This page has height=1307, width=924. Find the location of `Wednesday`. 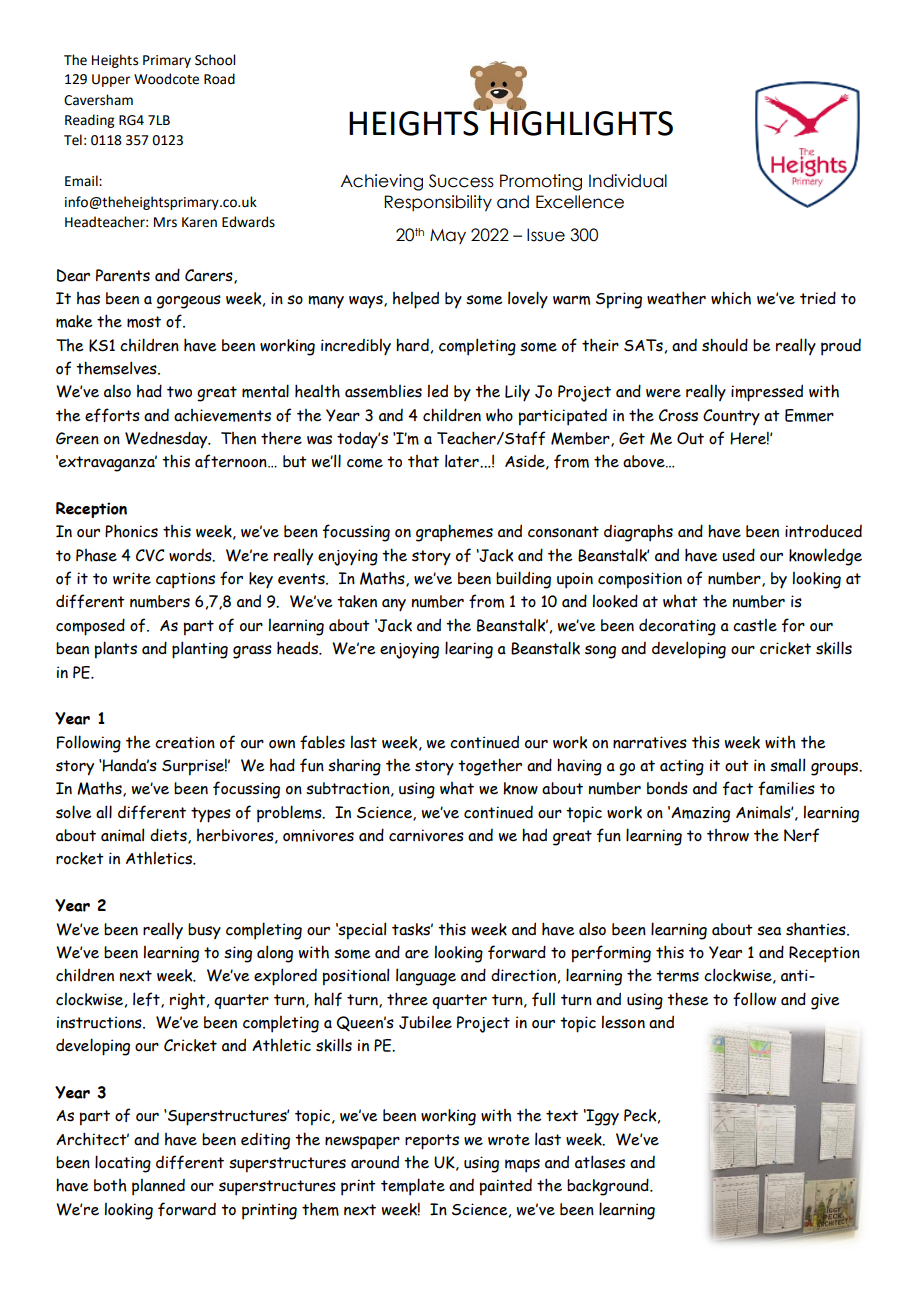

Wednesday is located at coordinates (167, 440).
